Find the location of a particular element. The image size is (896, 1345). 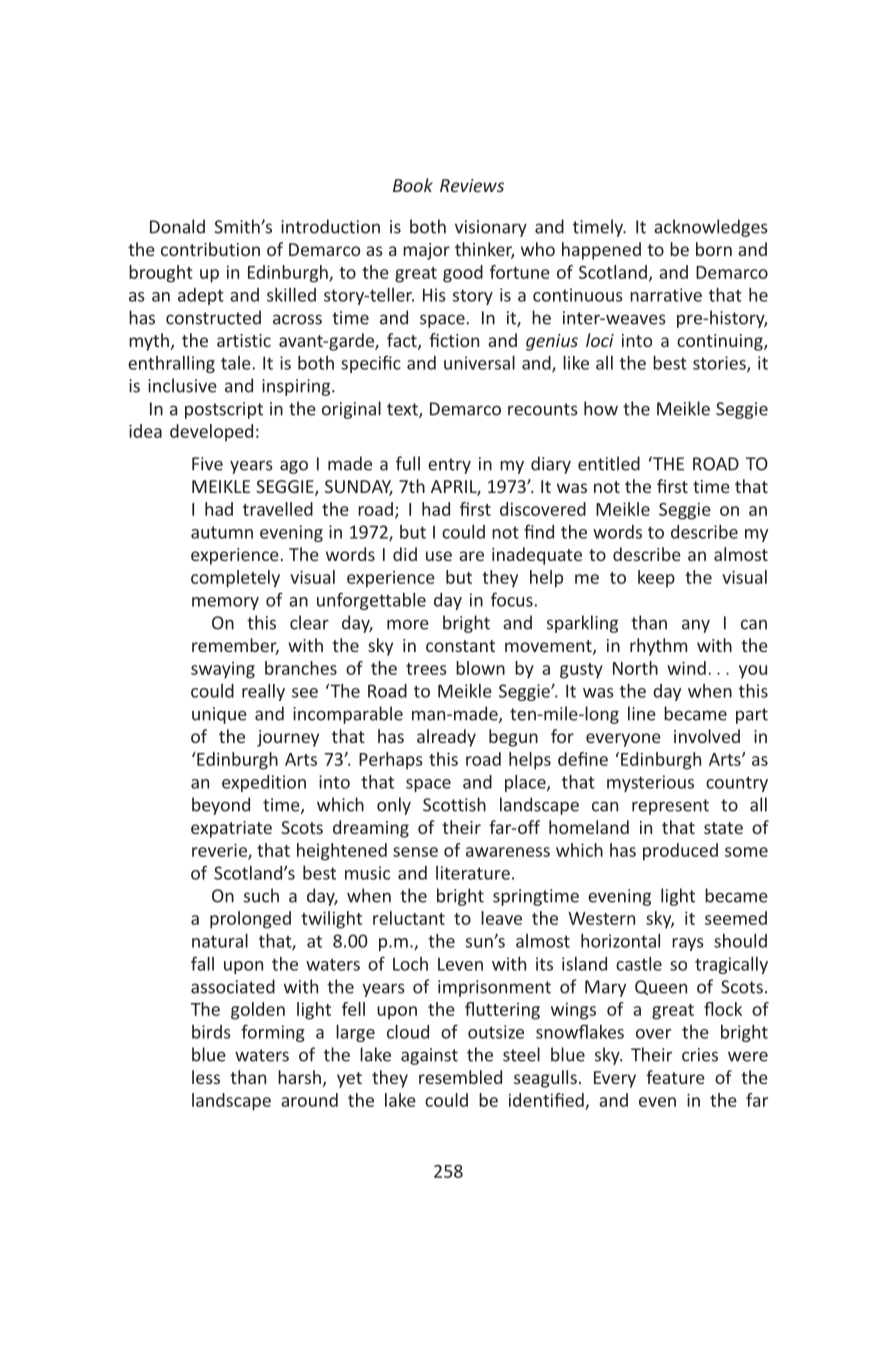

Donald is located at coordinates (177, 226).
